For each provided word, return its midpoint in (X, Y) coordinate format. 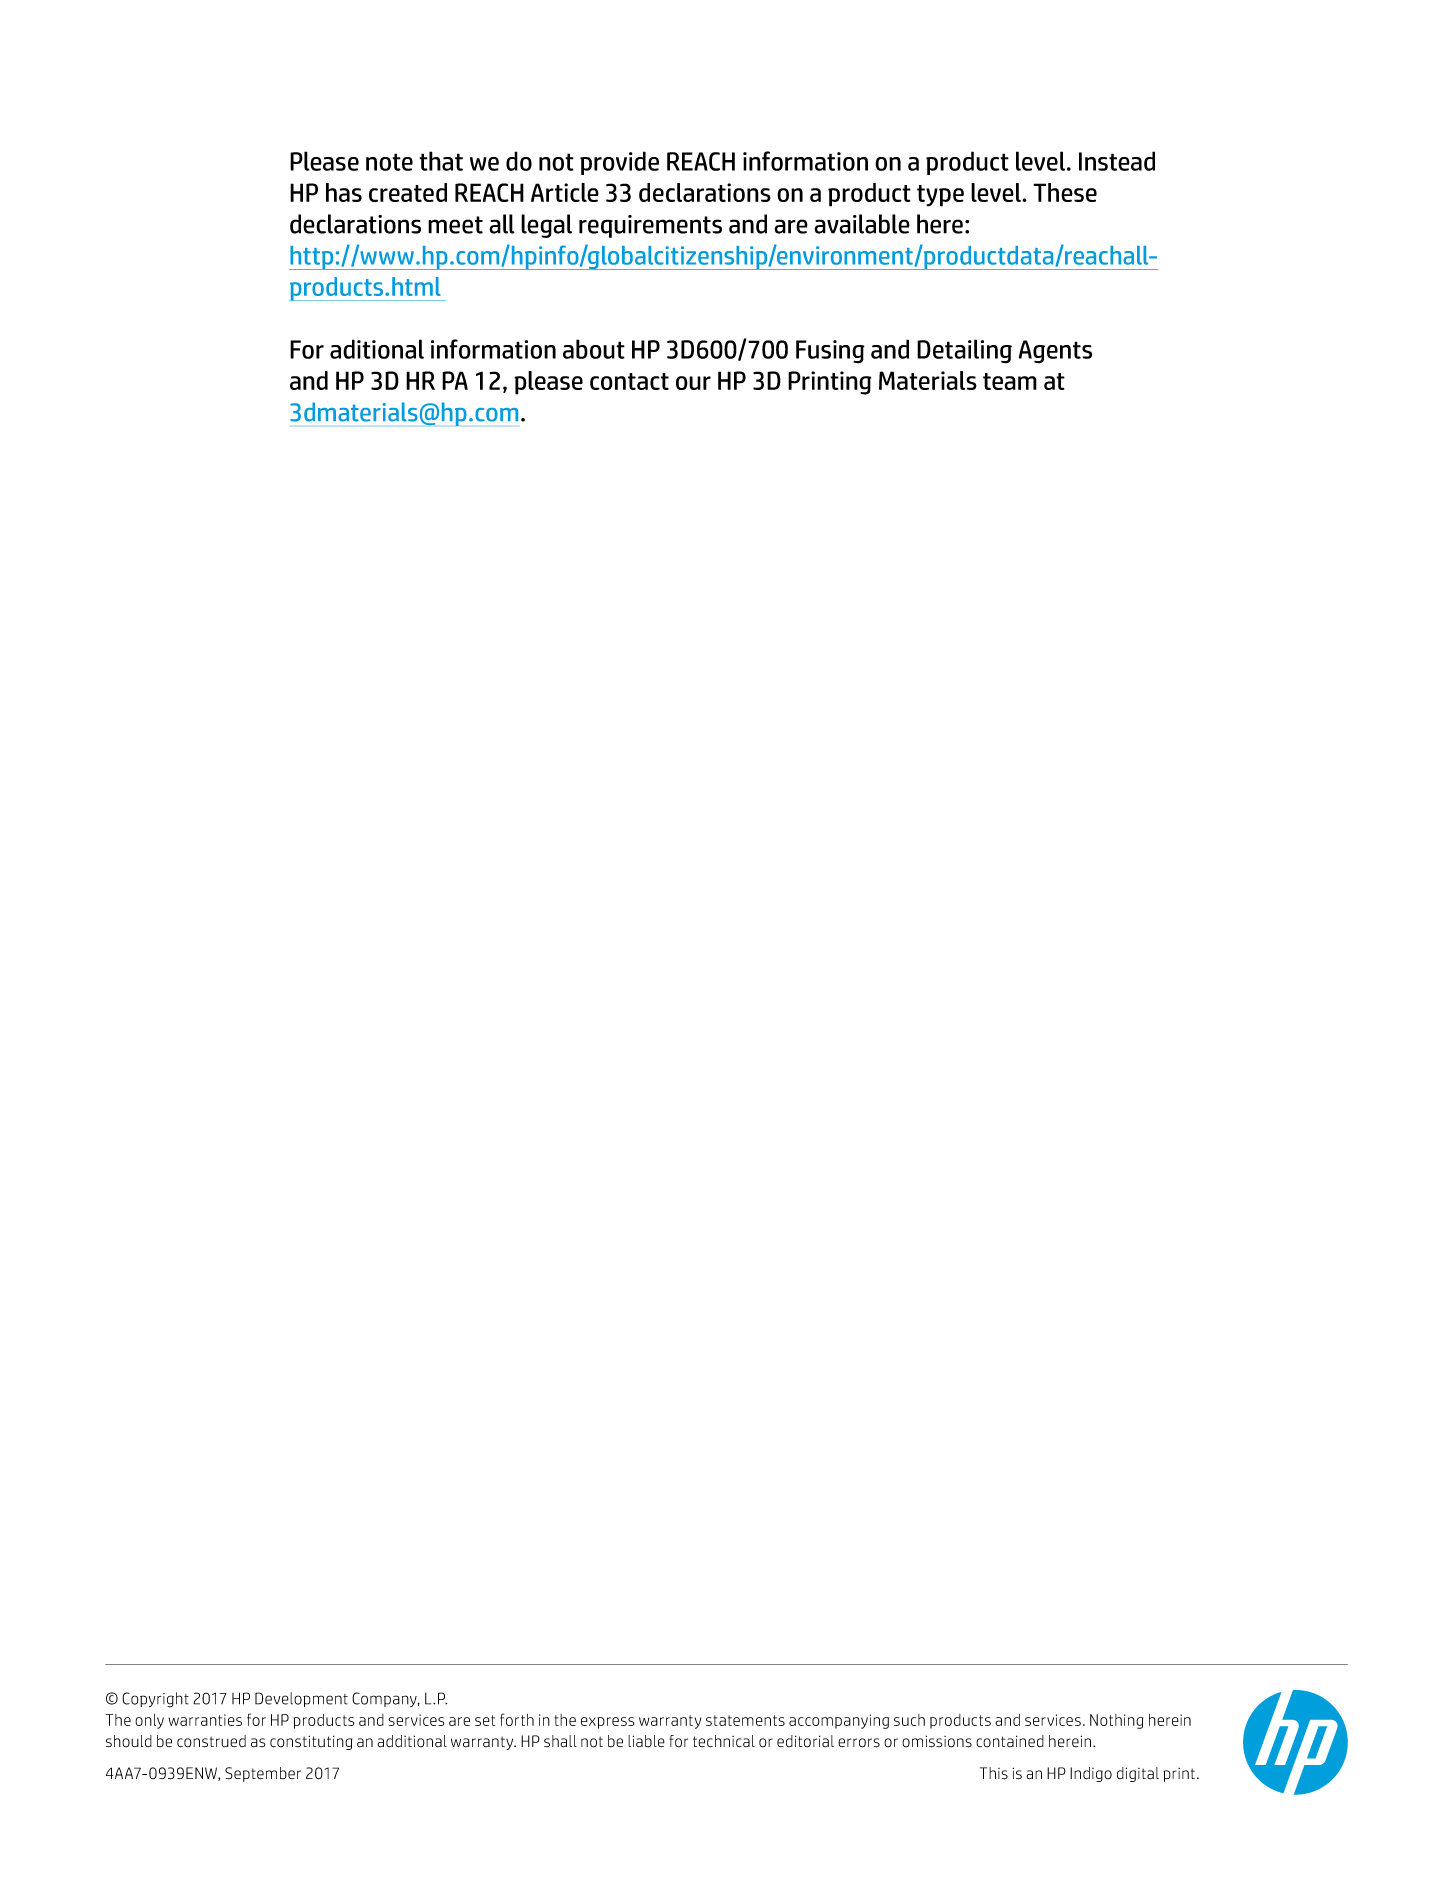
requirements (650, 226)
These (1065, 192)
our (693, 383)
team (1010, 381)
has (344, 192)
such (909, 1720)
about (594, 349)
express (608, 1723)
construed (211, 1741)
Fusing (830, 352)
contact (629, 381)
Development (301, 1699)
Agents (1055, 352)
